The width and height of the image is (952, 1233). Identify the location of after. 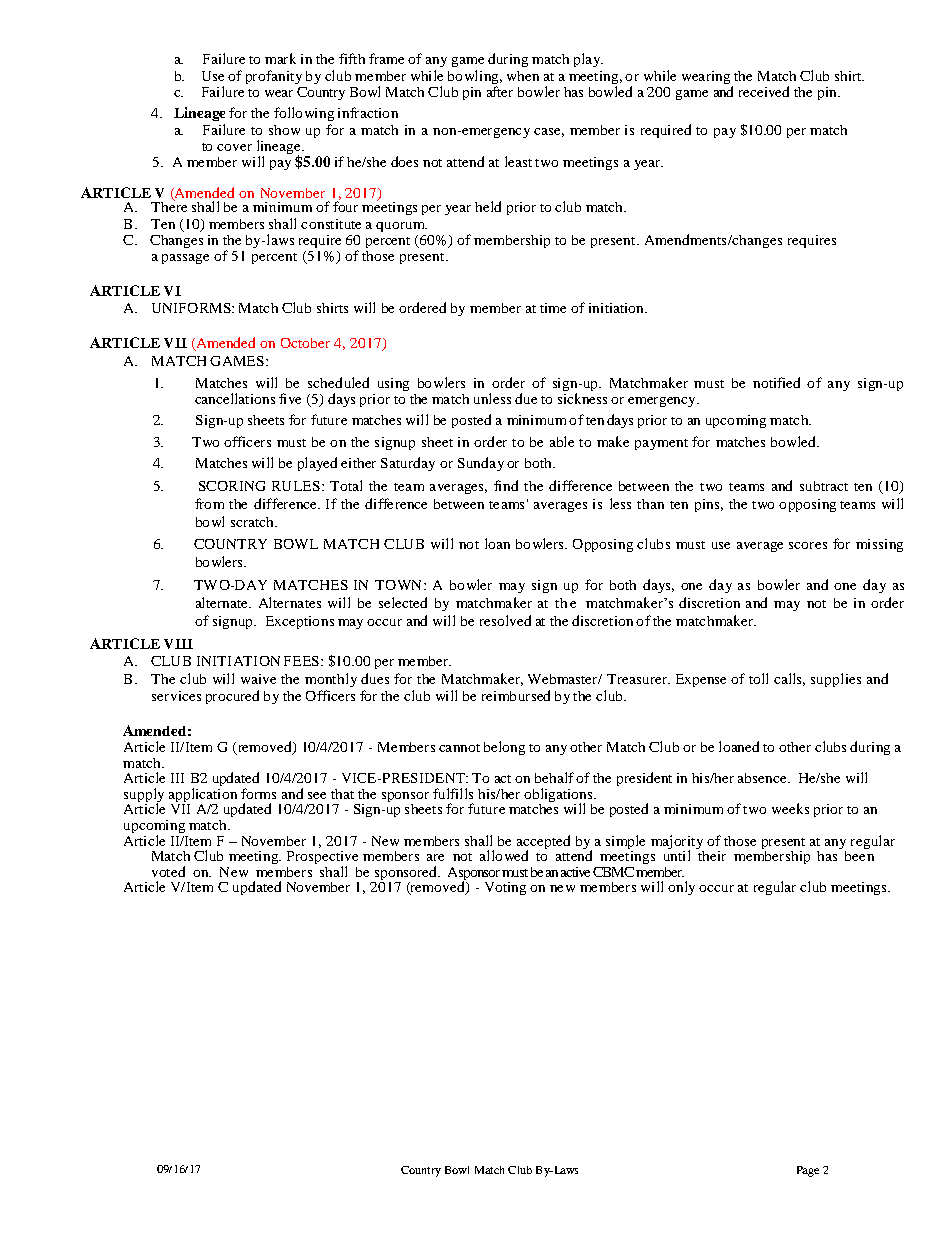
(500, 91).
